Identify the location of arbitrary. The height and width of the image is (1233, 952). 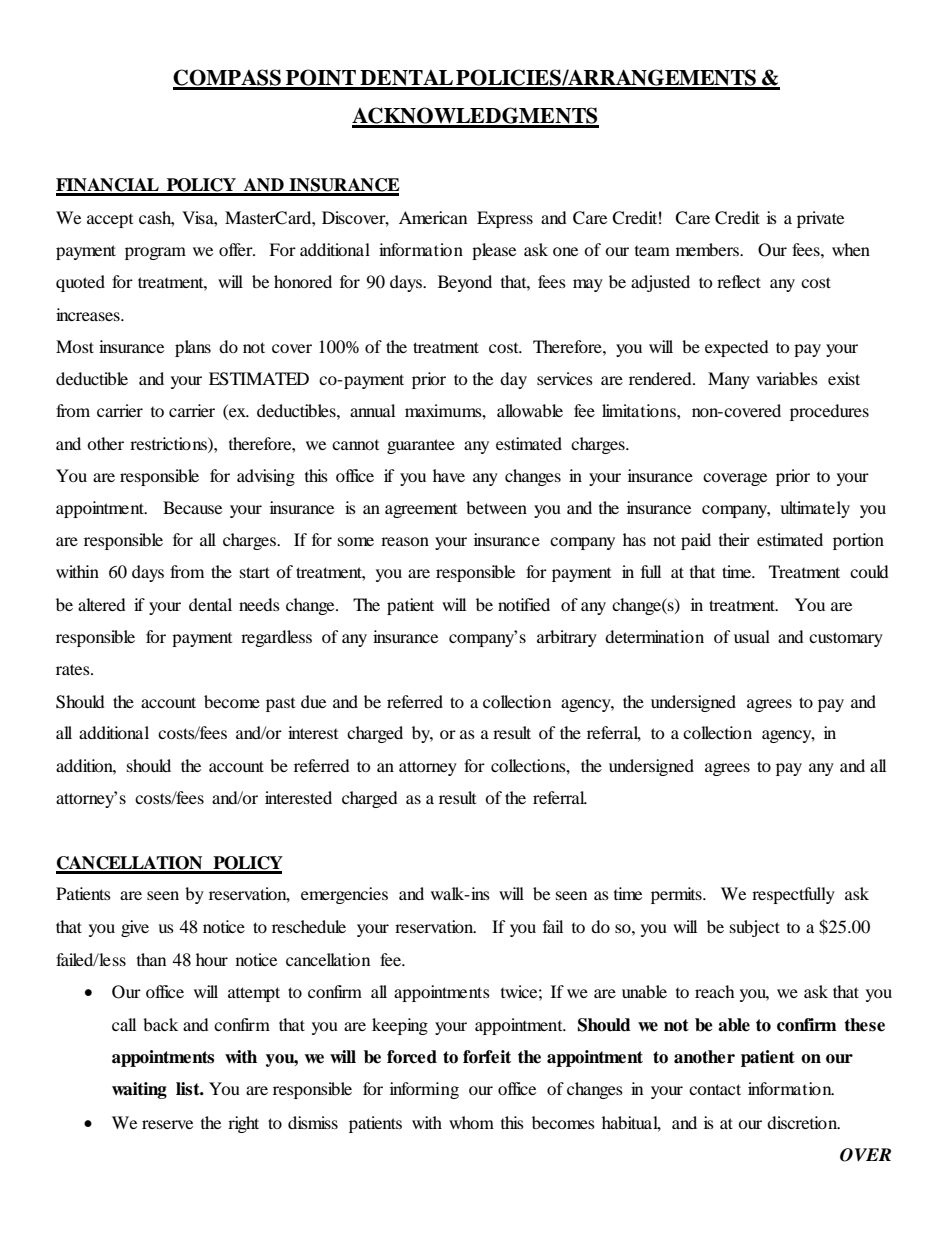
(567, 638).
